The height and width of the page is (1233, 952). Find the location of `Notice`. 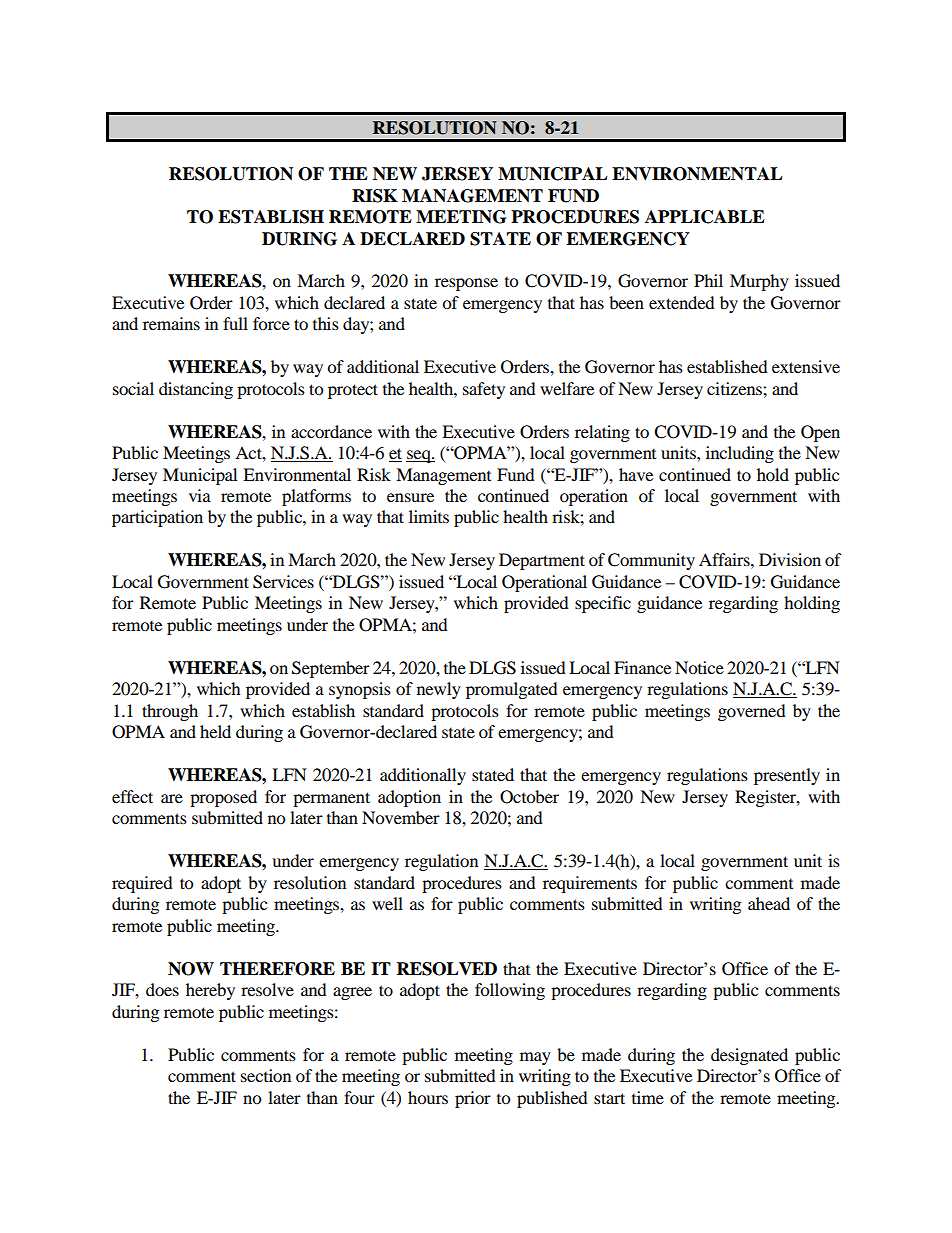

Notice is located at coordinates (699, 667).
